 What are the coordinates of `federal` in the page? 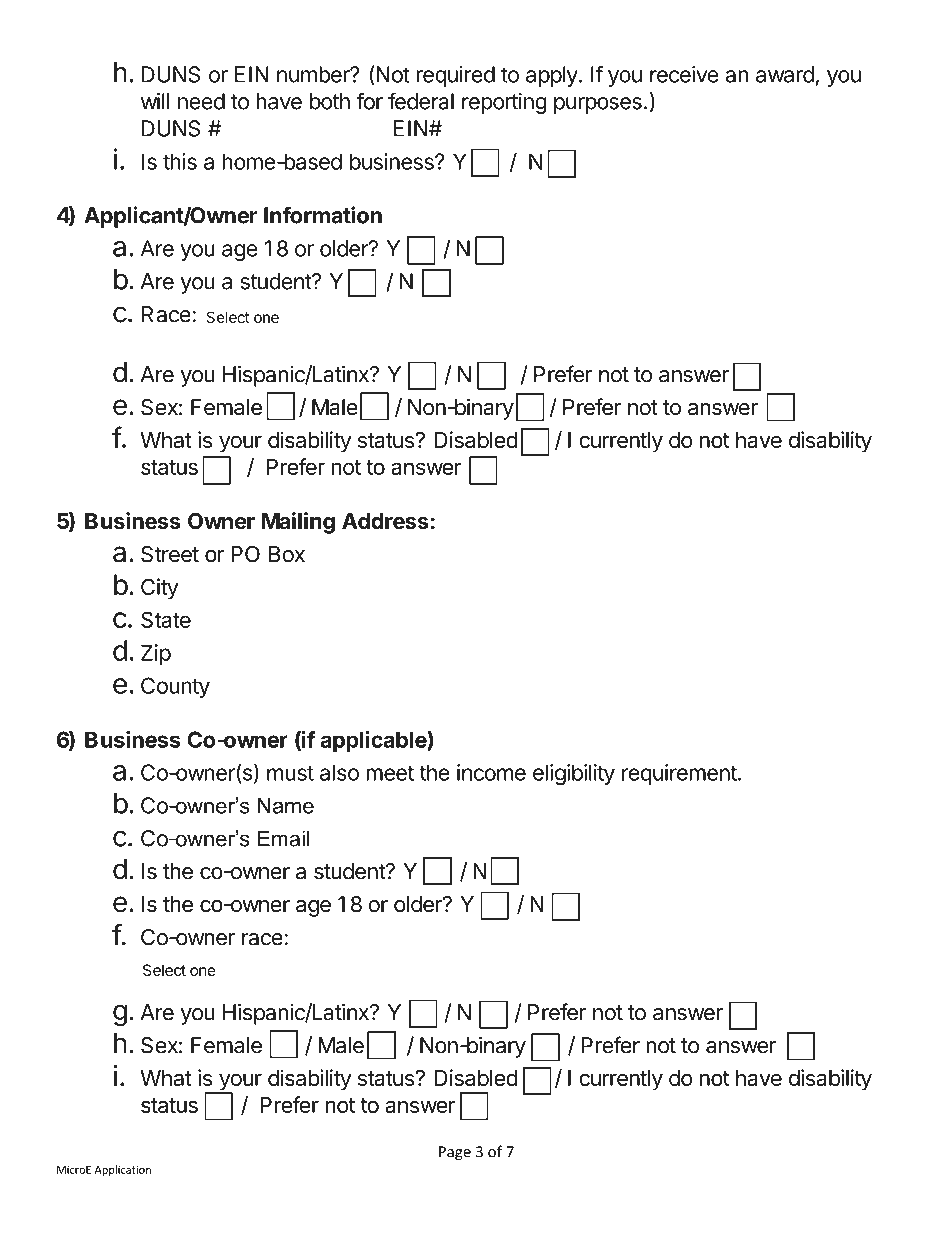 It's located at (421, 101).
